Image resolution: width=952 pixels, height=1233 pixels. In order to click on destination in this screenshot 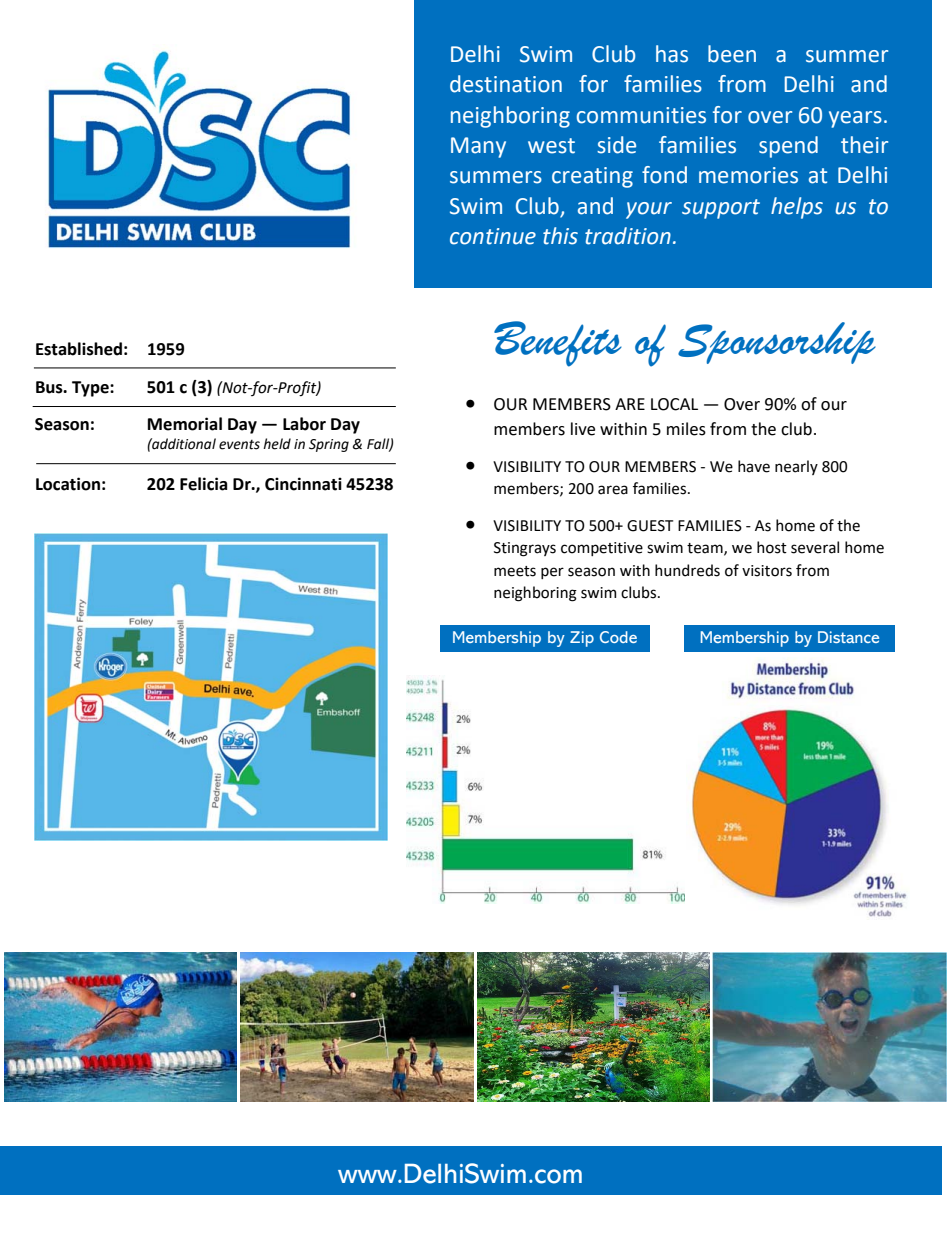, I will do `click(506, 84)`.
